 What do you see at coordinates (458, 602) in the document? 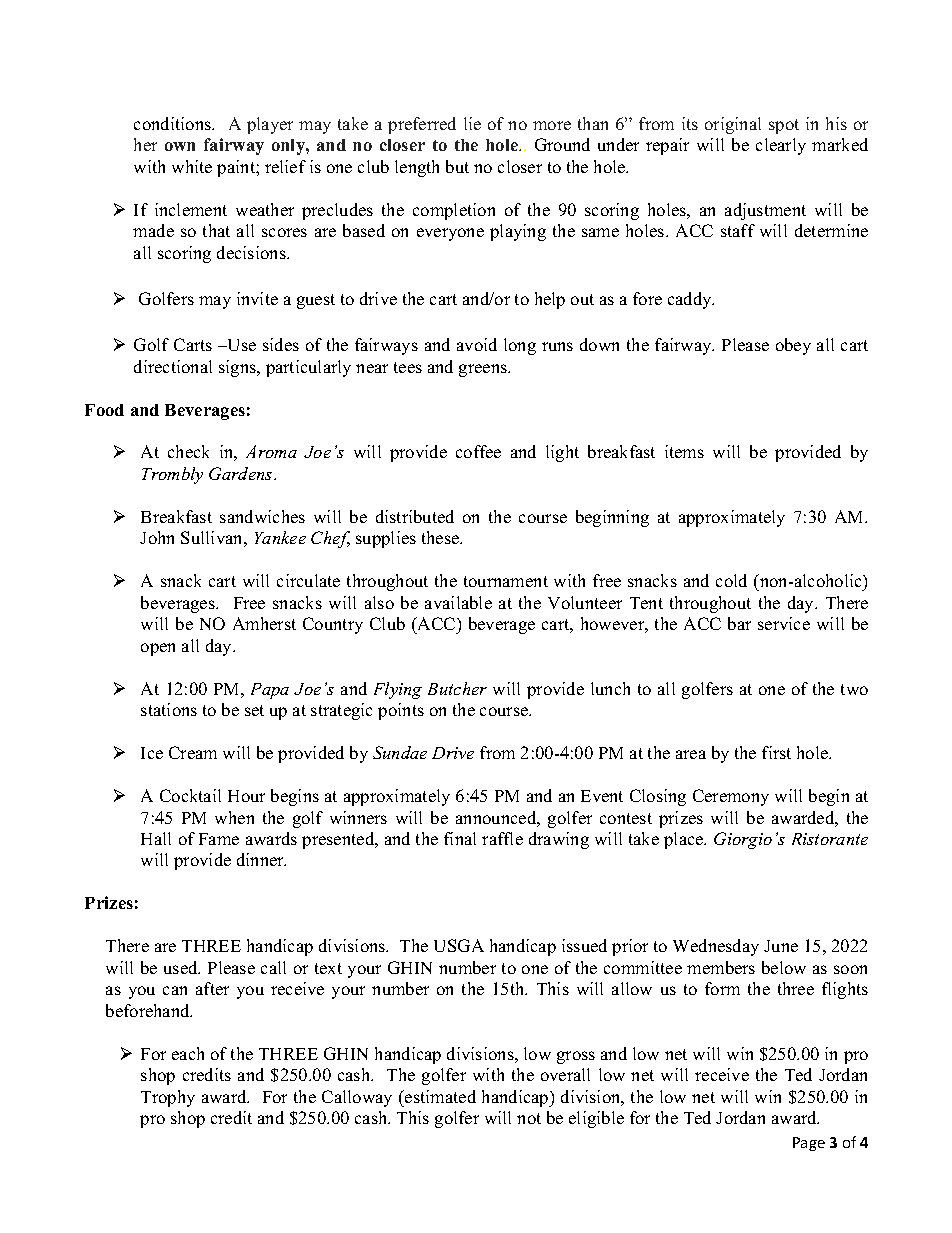
I see `available` at bounding box center [458, 602].
